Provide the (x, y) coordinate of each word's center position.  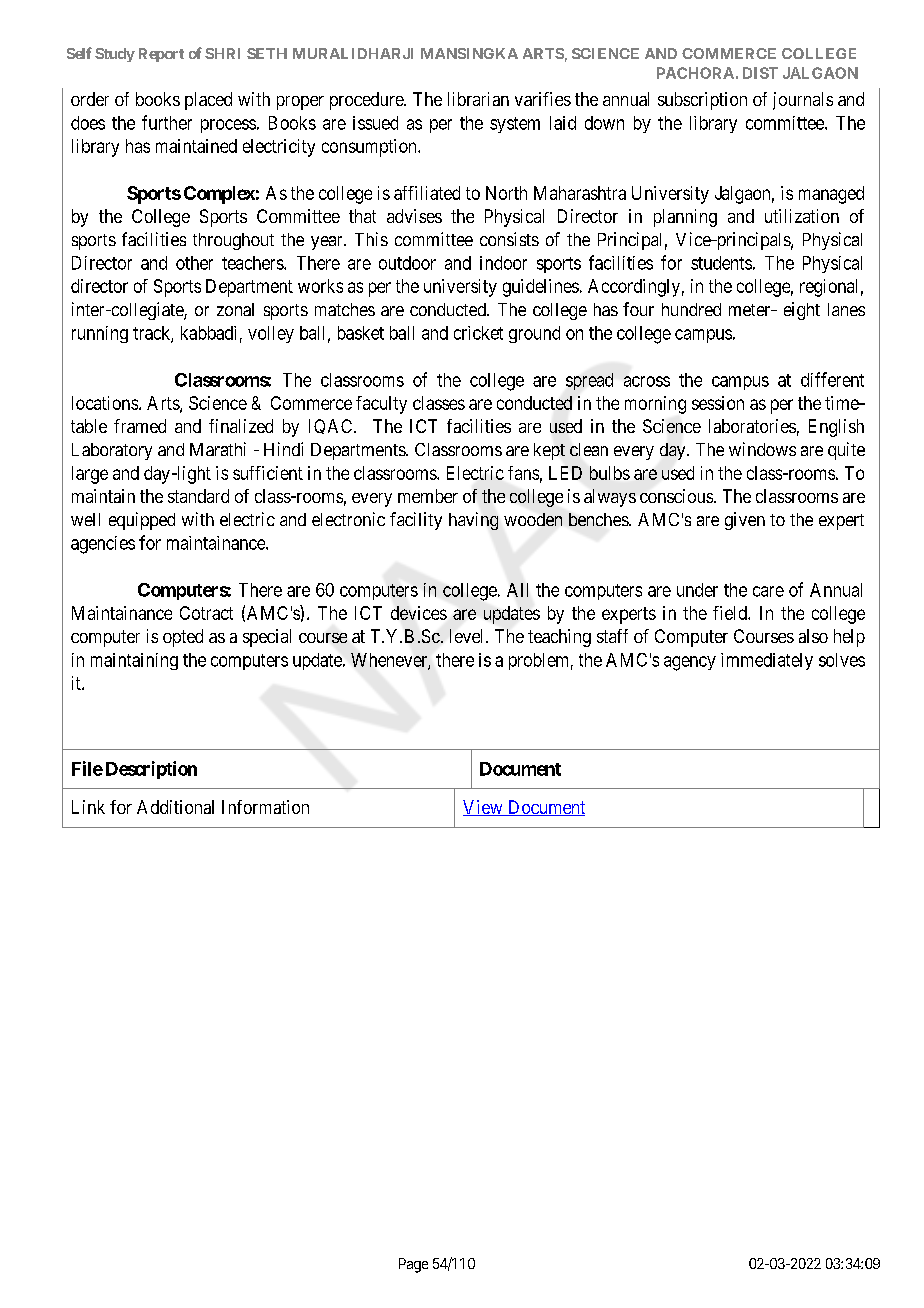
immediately (767, 661)
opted (183, 638)
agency (690, 663)
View (484, 808)
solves (842, 660)
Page (413, 1265)
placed (208, 101)
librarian (478, 99)
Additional (175, 807)
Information (265, 807)
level (468, 636)
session (718, 403)
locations (105, 403)
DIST (760, 73)
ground (534, 334)
